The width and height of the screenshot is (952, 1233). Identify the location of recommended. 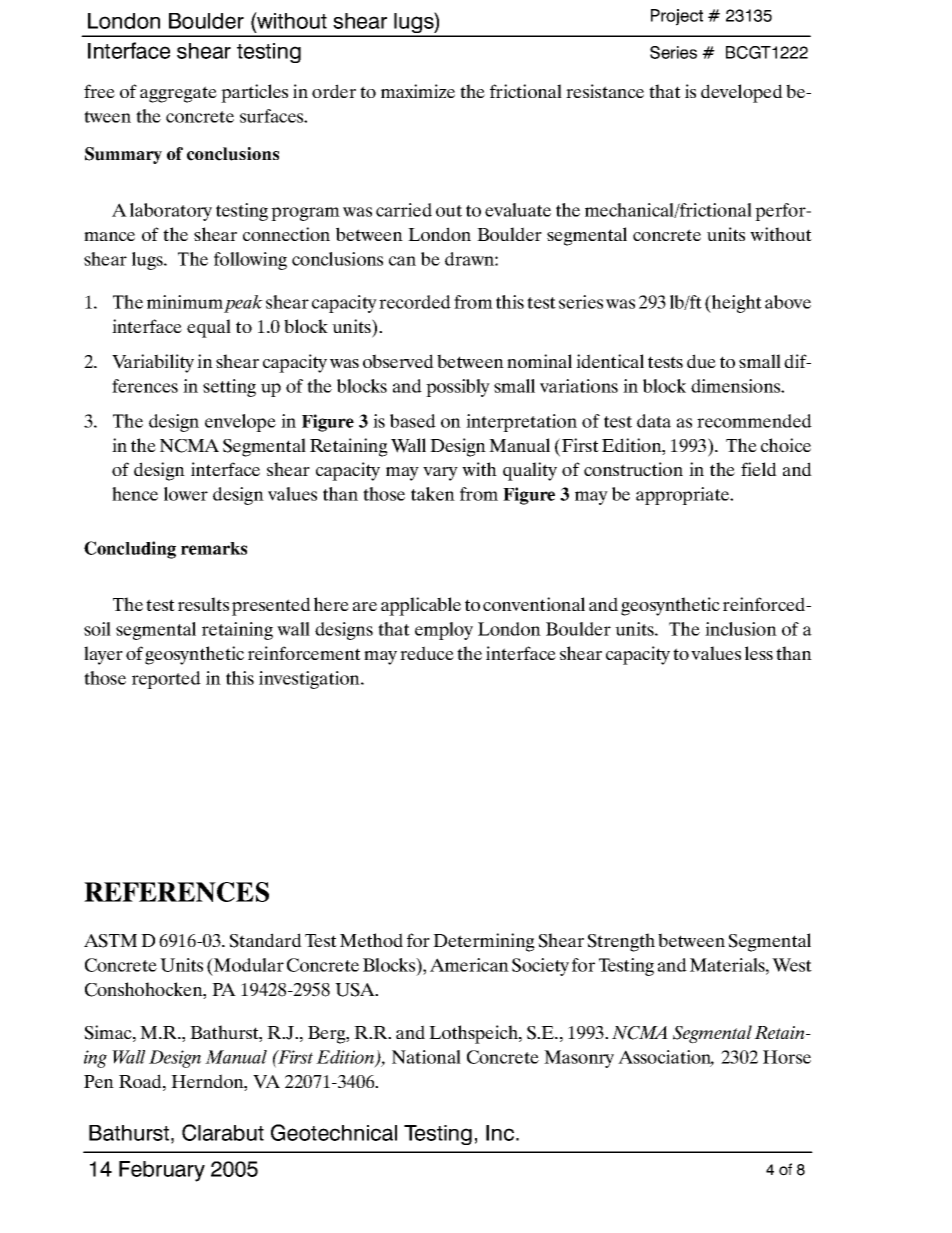
(754, 421).
